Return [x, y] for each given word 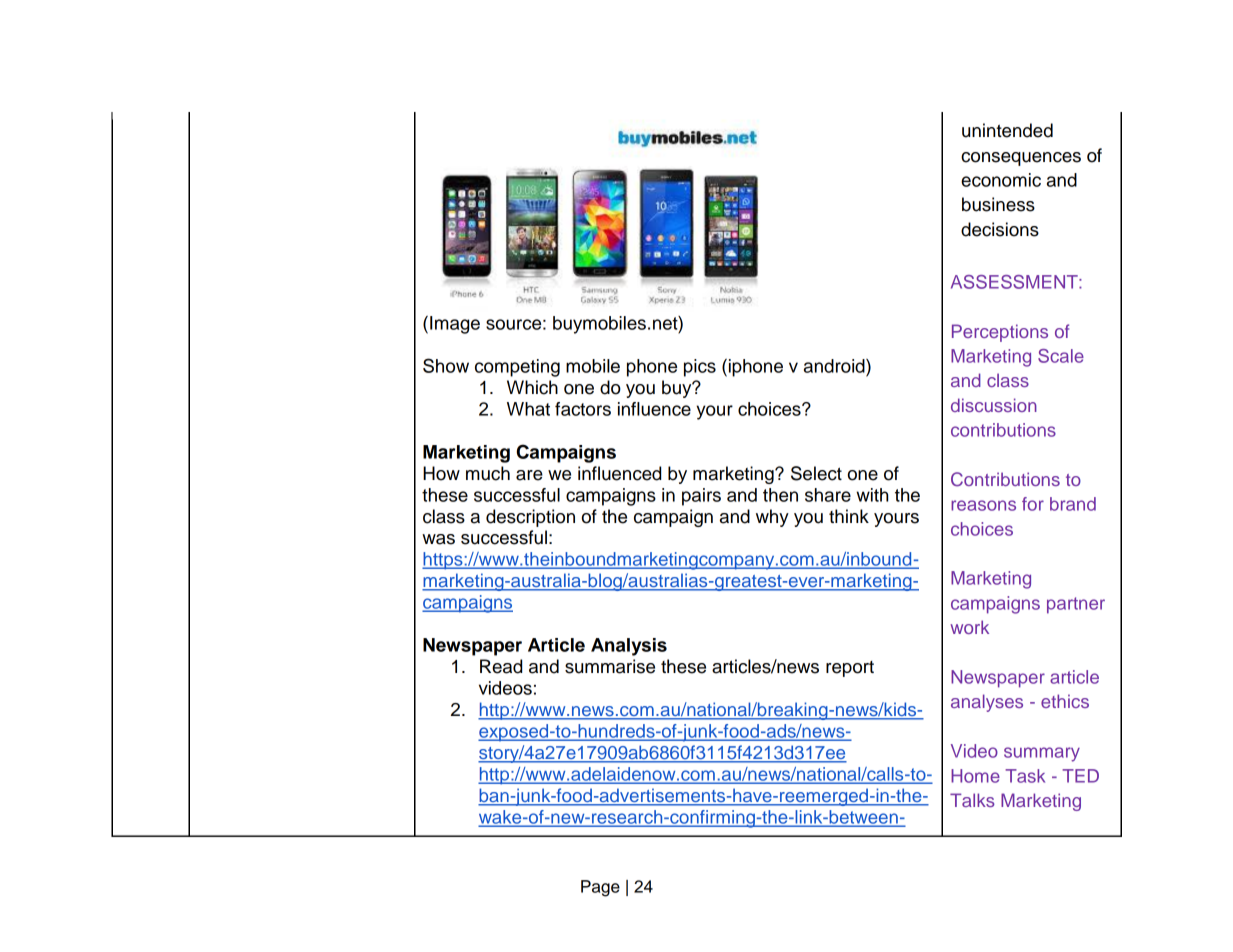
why [772, 518]
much [488, 473]
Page [600, 888]
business [998, 204]
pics [700, 368]
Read [501, 666]
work [969, 627]
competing [517, 368]
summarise [610, 666]
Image [455, 325]
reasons [983, 505]
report [850, 669]
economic [1001, 180]
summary [1042, 754]
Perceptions [1000, 333]
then [780, 495]
